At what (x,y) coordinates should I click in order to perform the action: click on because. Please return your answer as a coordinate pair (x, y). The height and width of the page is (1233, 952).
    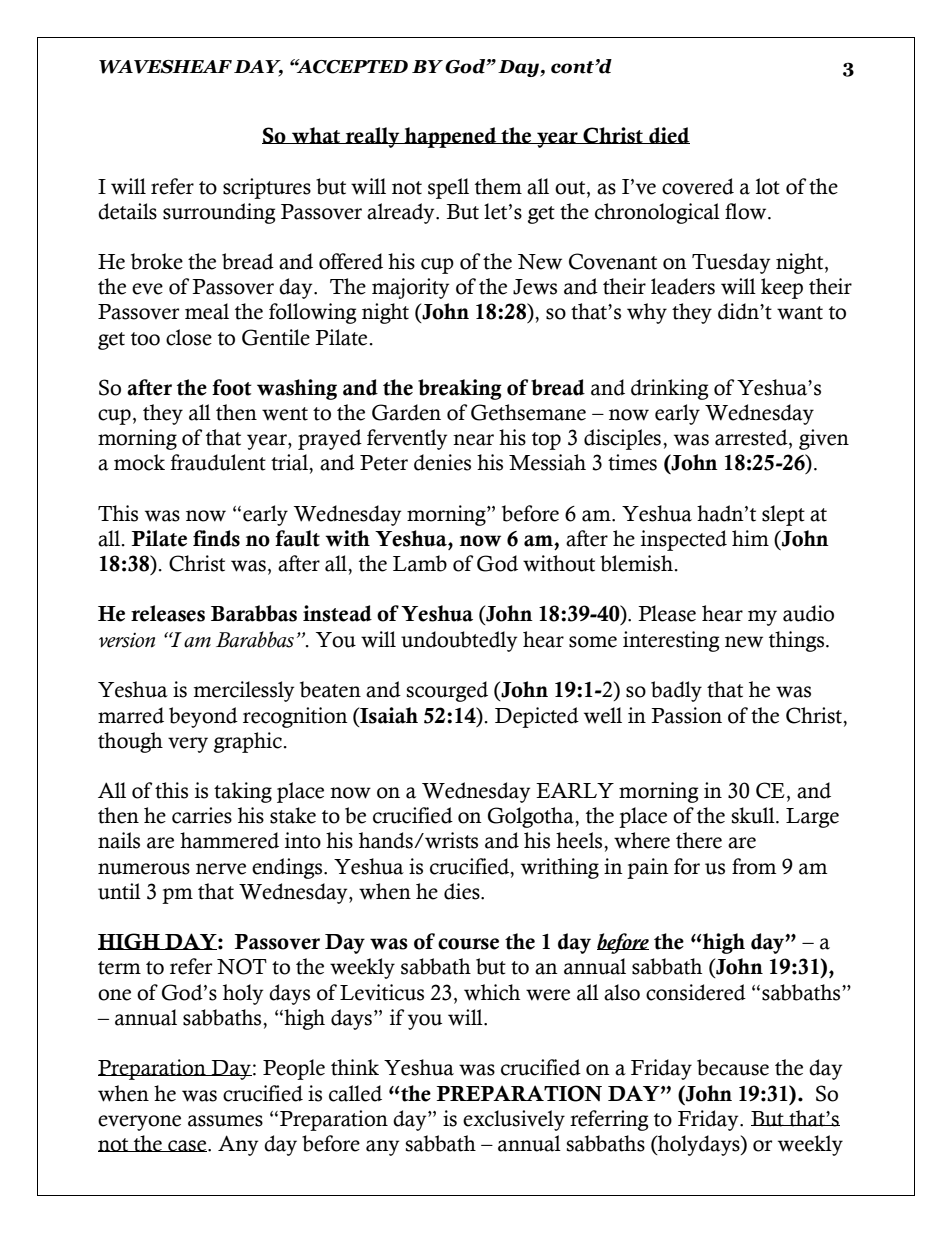
    Looking at the image, I should click on (733, 1067).
